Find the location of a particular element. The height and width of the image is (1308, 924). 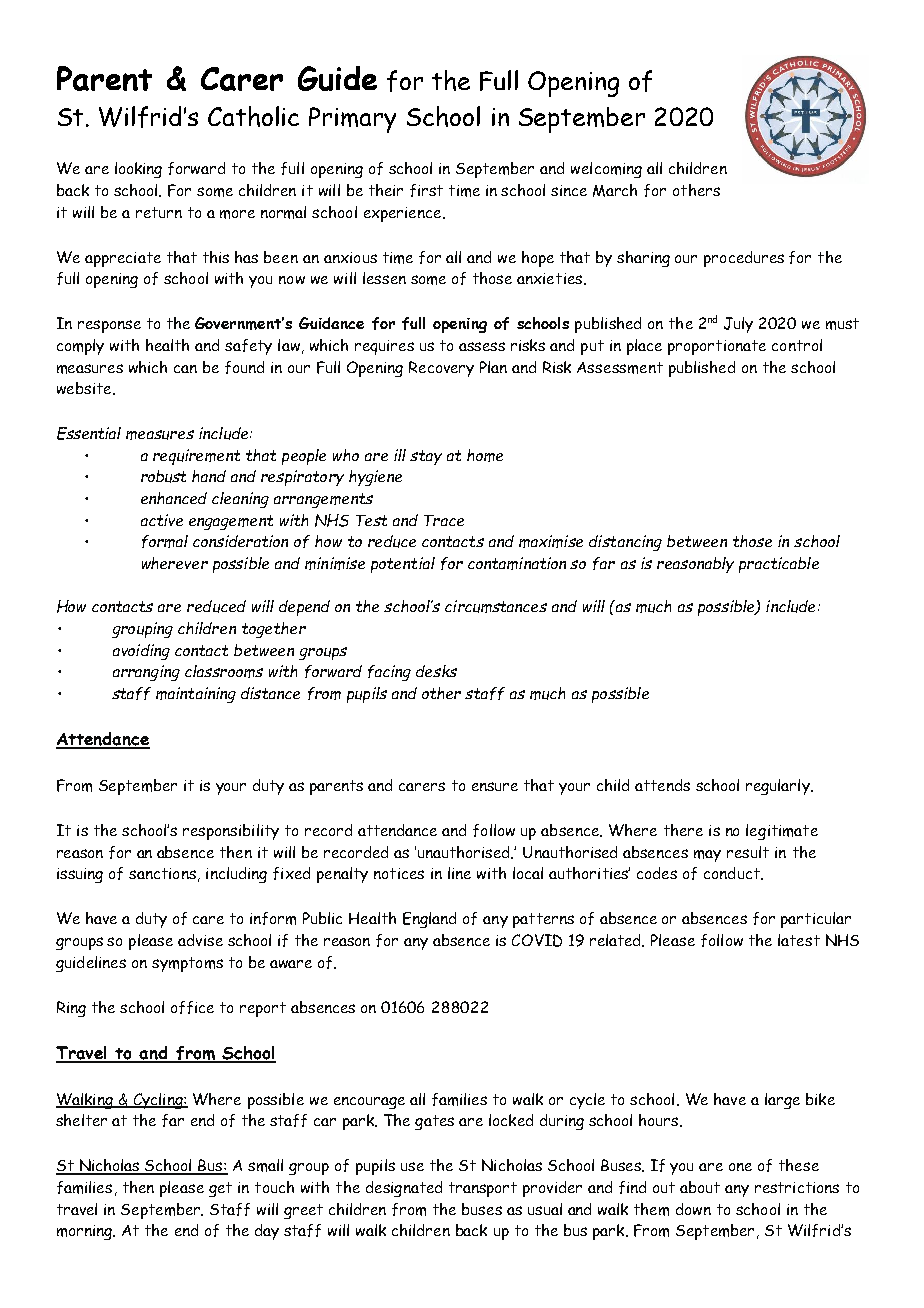

particular is located at coordinates (816, 920).
